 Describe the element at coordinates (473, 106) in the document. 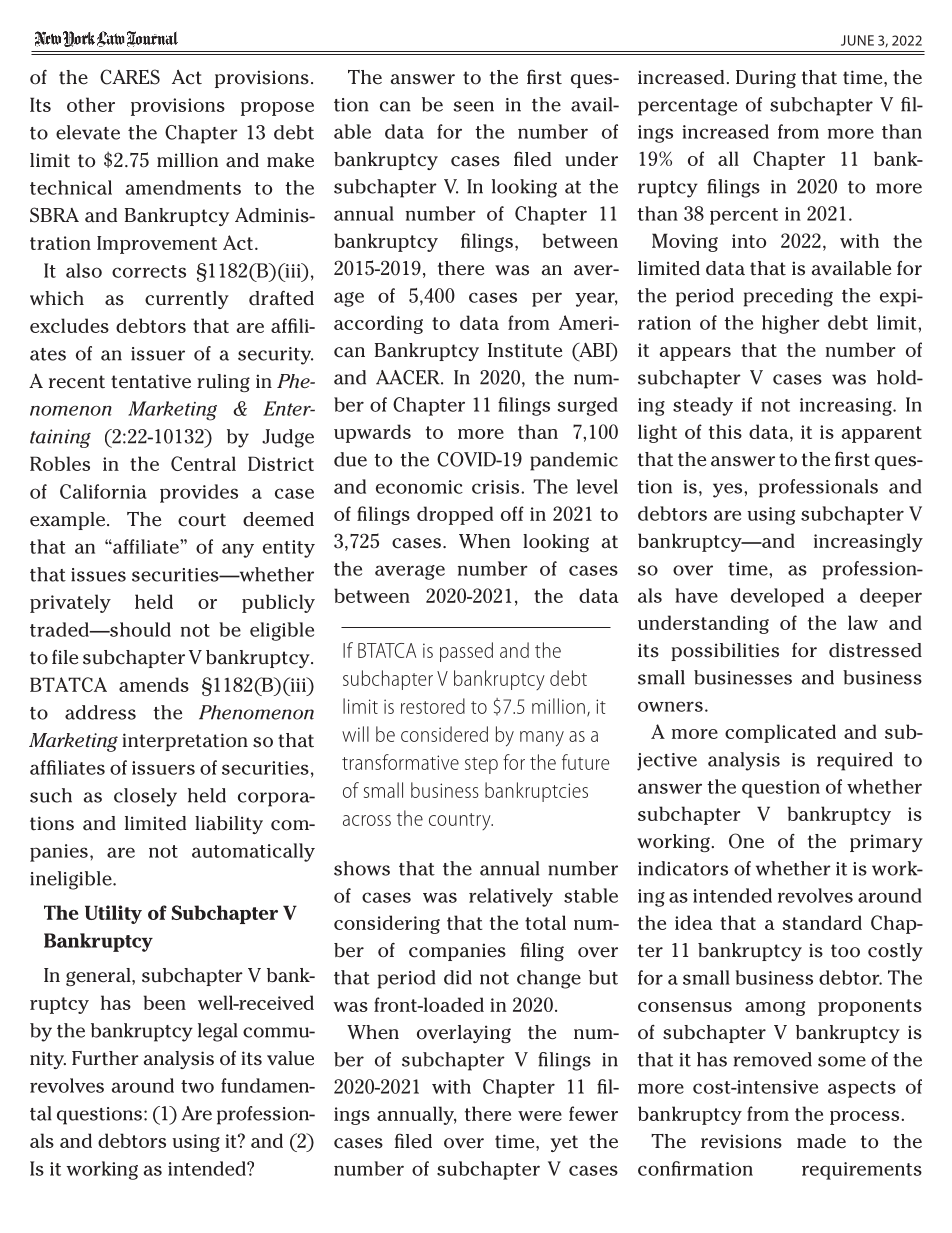

I see `seen` at that location.
